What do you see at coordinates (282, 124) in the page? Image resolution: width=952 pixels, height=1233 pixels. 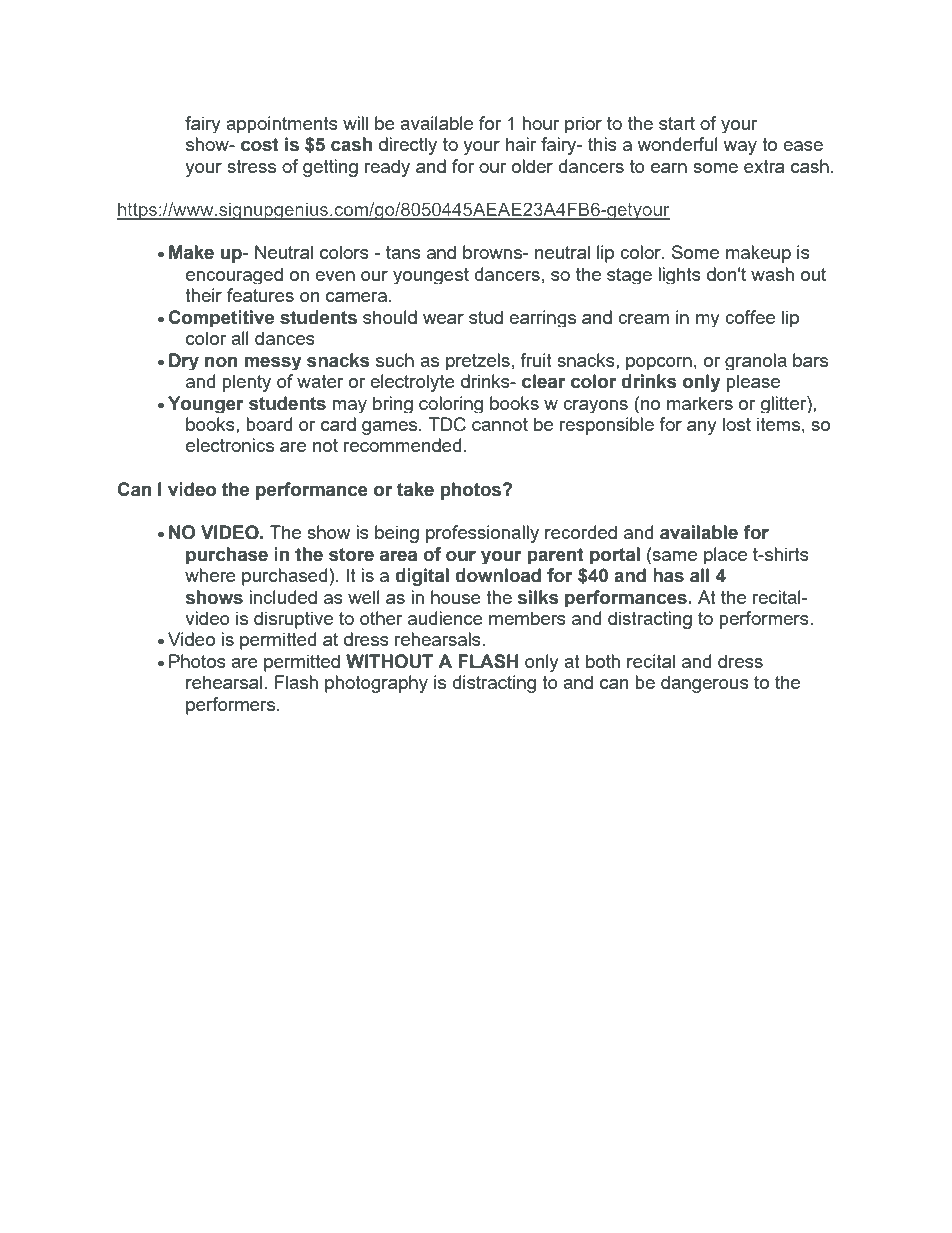 I see `appointments` at bounding box center [282, 124].
